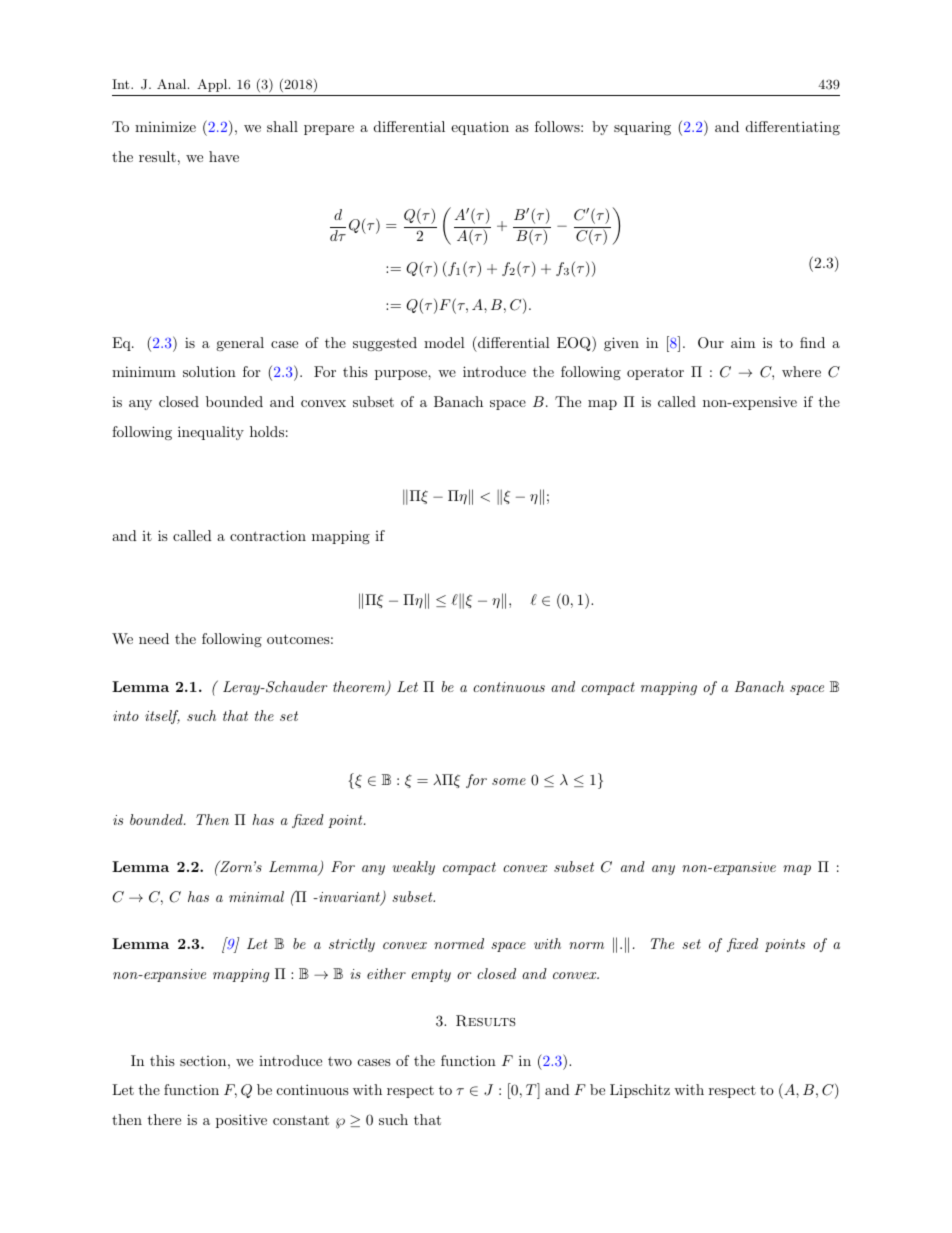 The height and width of the screenshot is (1233, 952). What do you see at coordinates (444, 342) in the screenshot?
I see `model` at bounding box center [444, 342].
